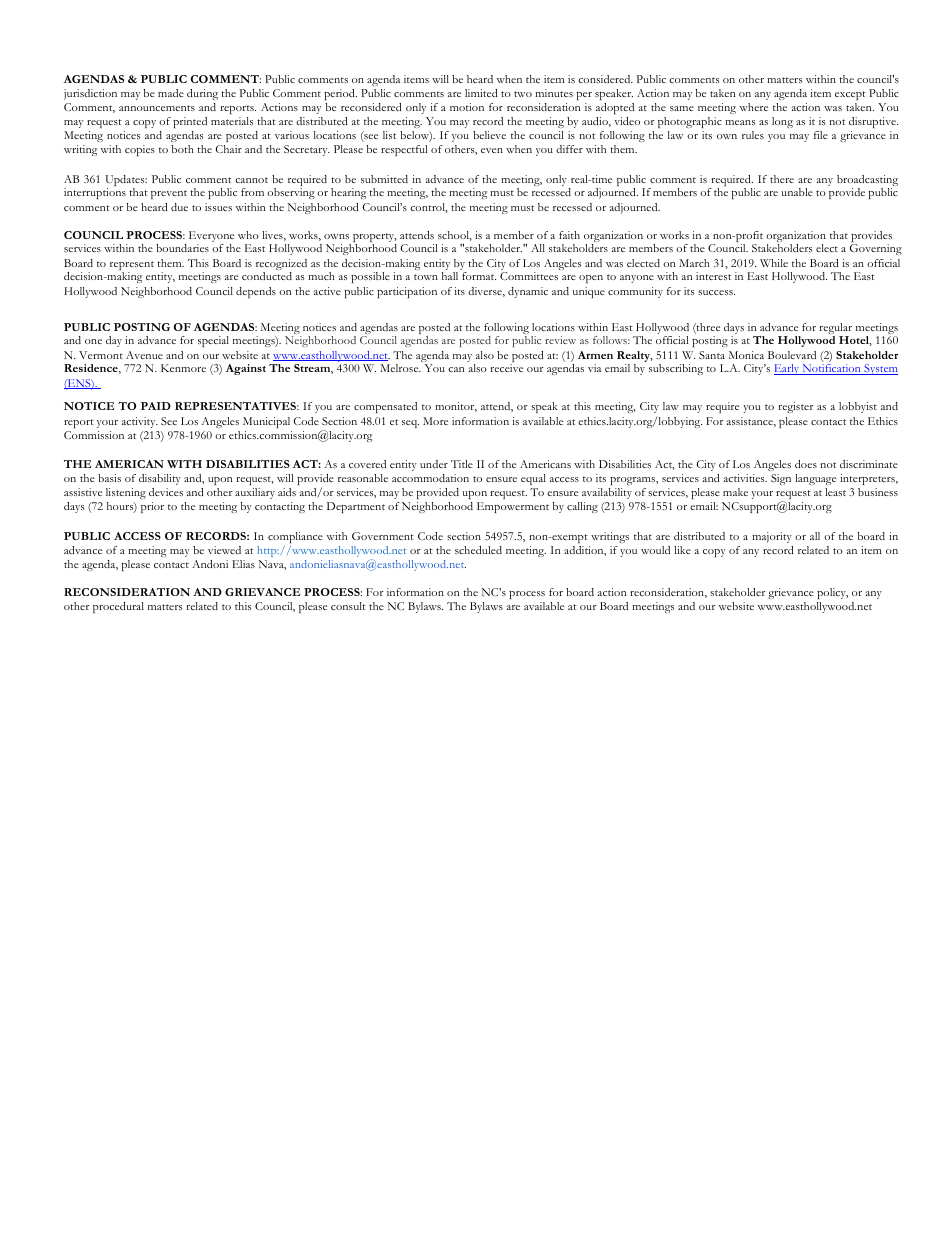 The height and width of the page is (1233, 952). I want to click on receive, so click(506, 368).
